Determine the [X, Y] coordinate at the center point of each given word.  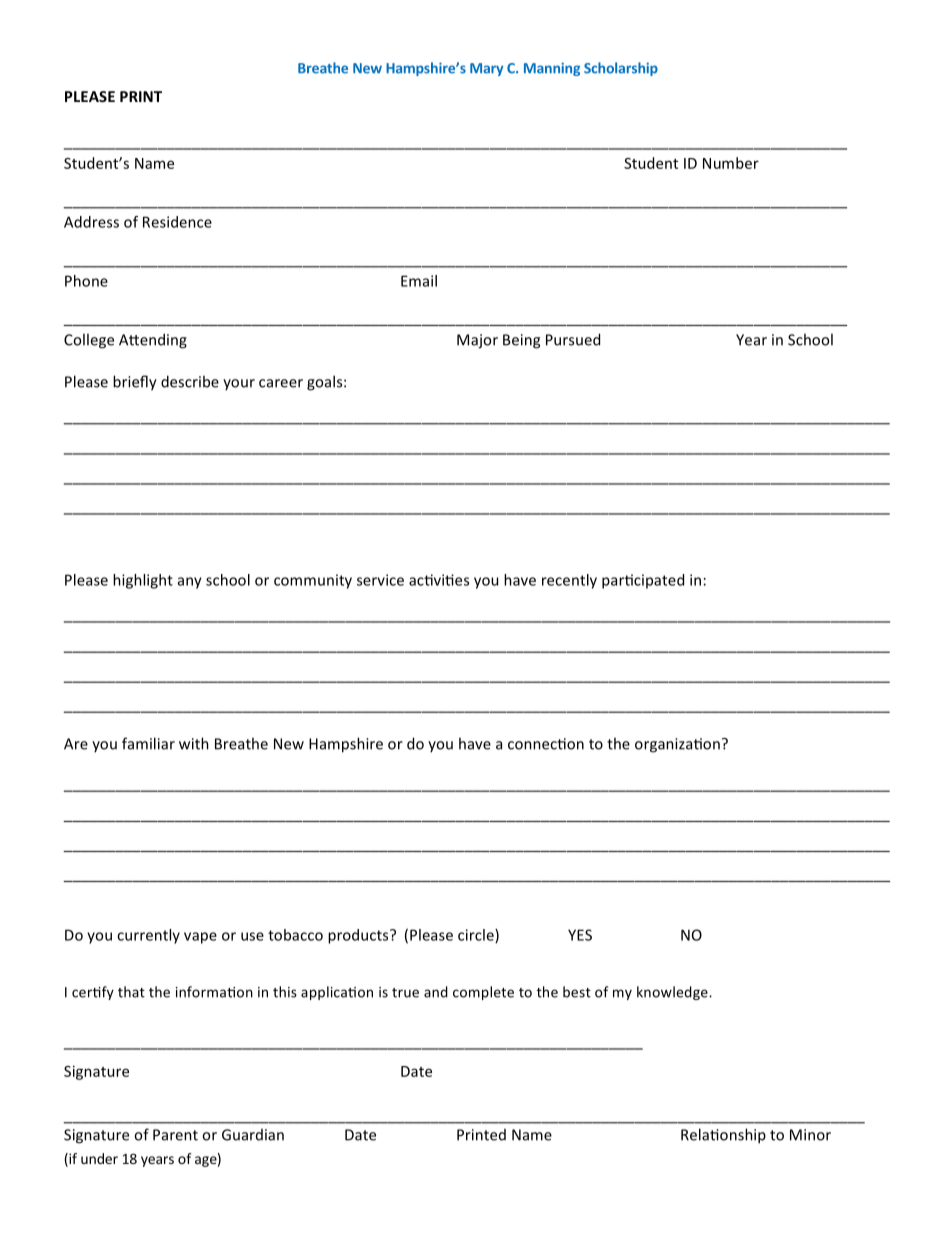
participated [643, 581]
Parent [175, 1135]
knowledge [673, 993]
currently [148, 936]
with [194, 743]
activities [439, 580]
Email [419, 281]
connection [546, 744]
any [190, 583]
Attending [153, 341]
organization [677, 745]
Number [731, 163]
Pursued [573, 339]
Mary [486, 69]
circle [477, 936]
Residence [177, 222]
